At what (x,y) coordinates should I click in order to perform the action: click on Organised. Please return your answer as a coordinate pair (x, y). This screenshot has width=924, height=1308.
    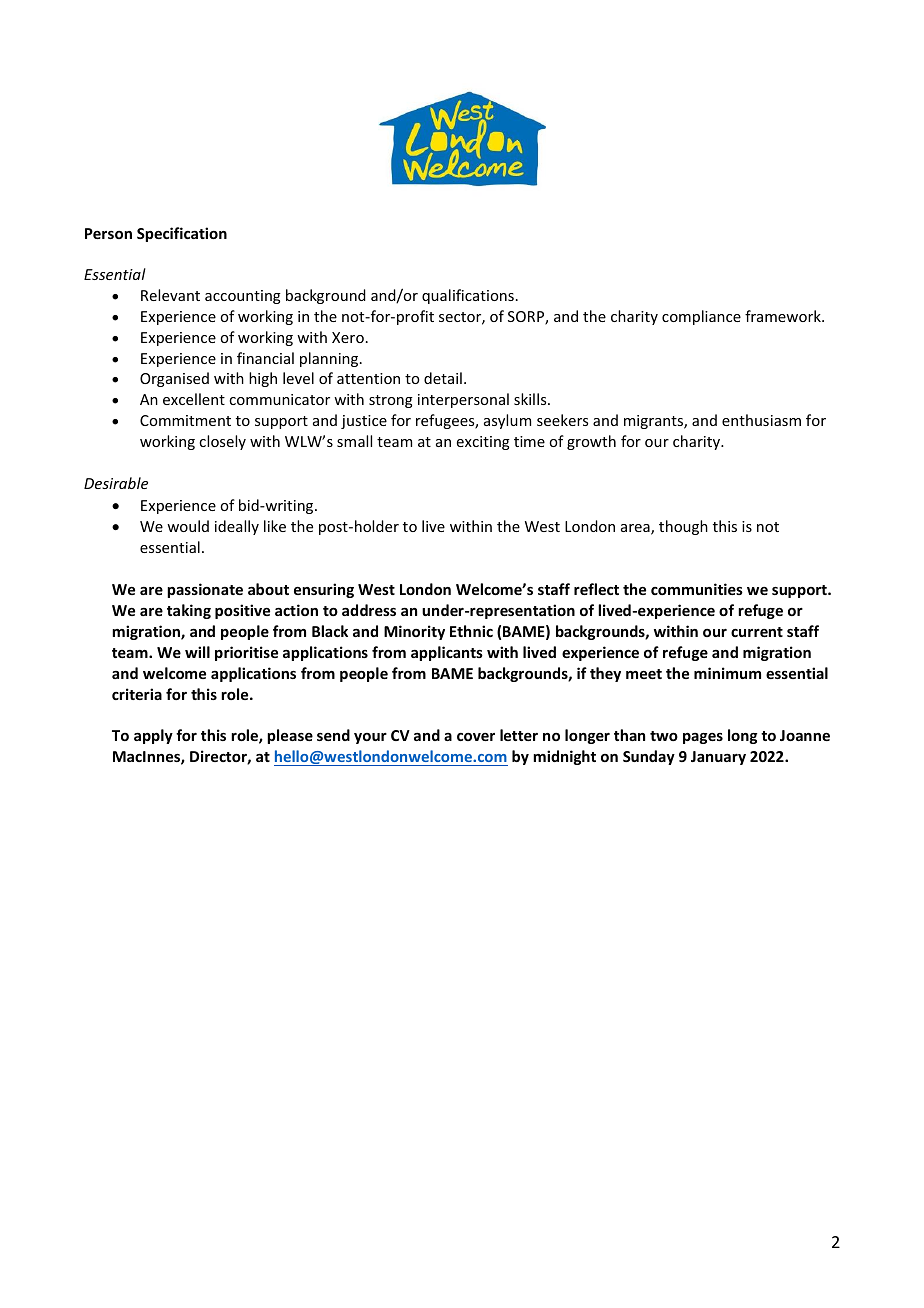
    Looking at the image, I should click on (174, 379).
